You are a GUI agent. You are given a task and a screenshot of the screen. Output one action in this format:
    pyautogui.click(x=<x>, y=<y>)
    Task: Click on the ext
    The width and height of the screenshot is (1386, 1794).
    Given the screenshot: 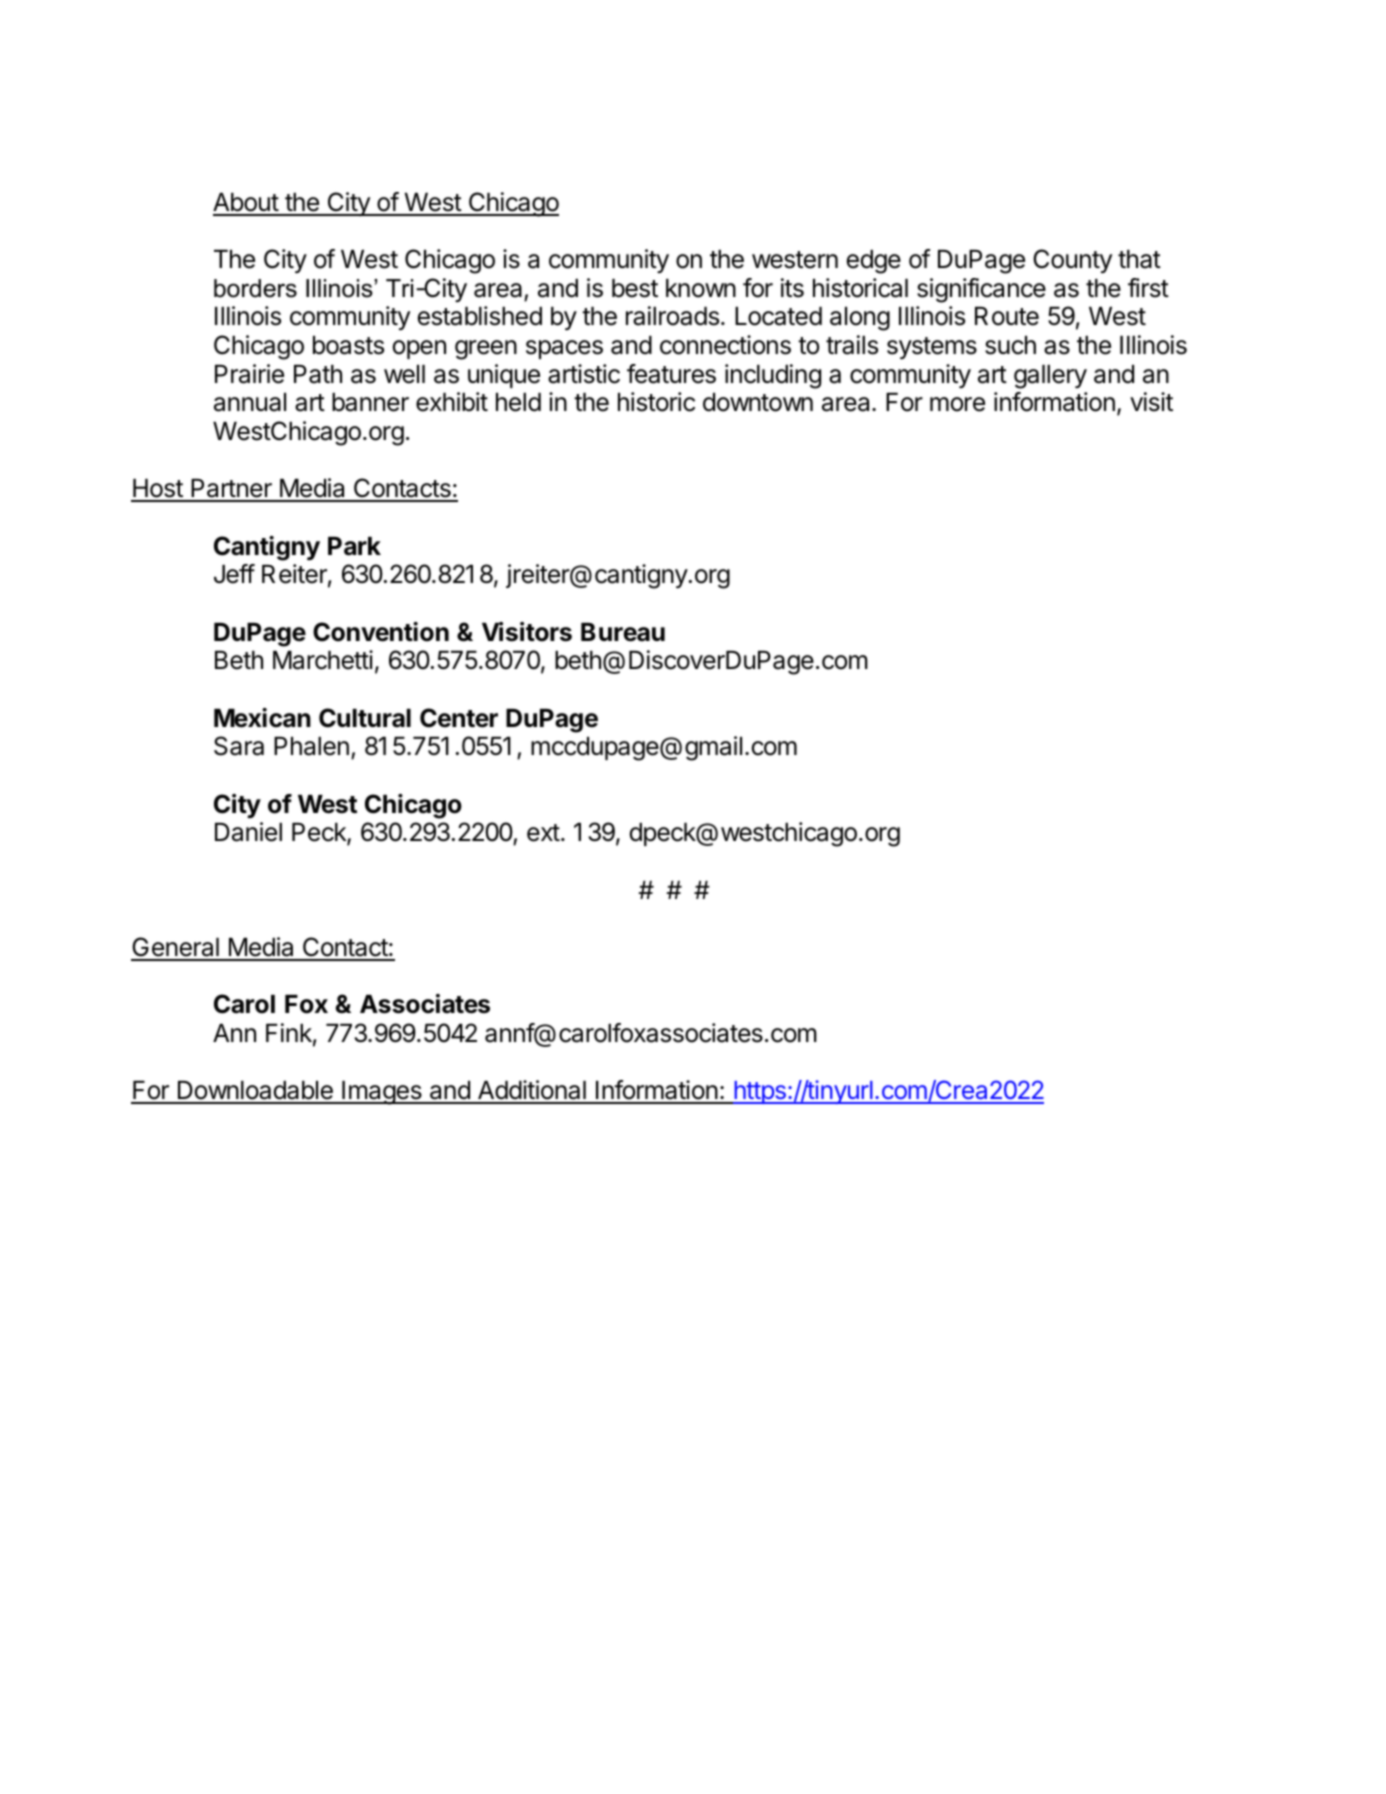 What is the action you would take?
    pyautogui.click(x=543, y=833)
